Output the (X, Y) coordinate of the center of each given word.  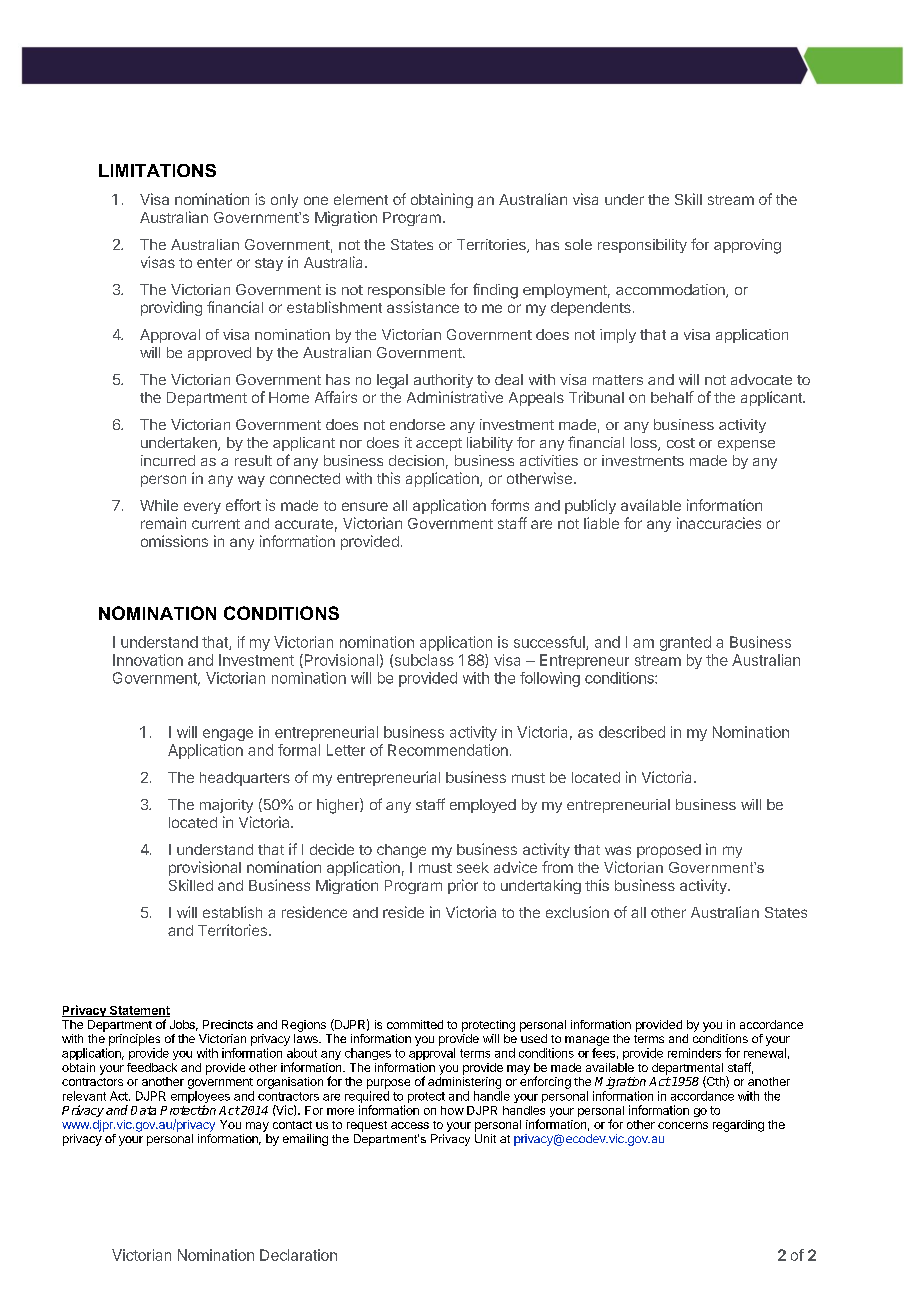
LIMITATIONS (157, 170)
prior (463, 886)
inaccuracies (719, 523)
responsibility (642, 246)
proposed (669, 851)
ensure (365, 506)
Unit (485, 1138)
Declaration (298, 1255)
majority (226, 806)
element (361, 199)
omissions (174, 541)
